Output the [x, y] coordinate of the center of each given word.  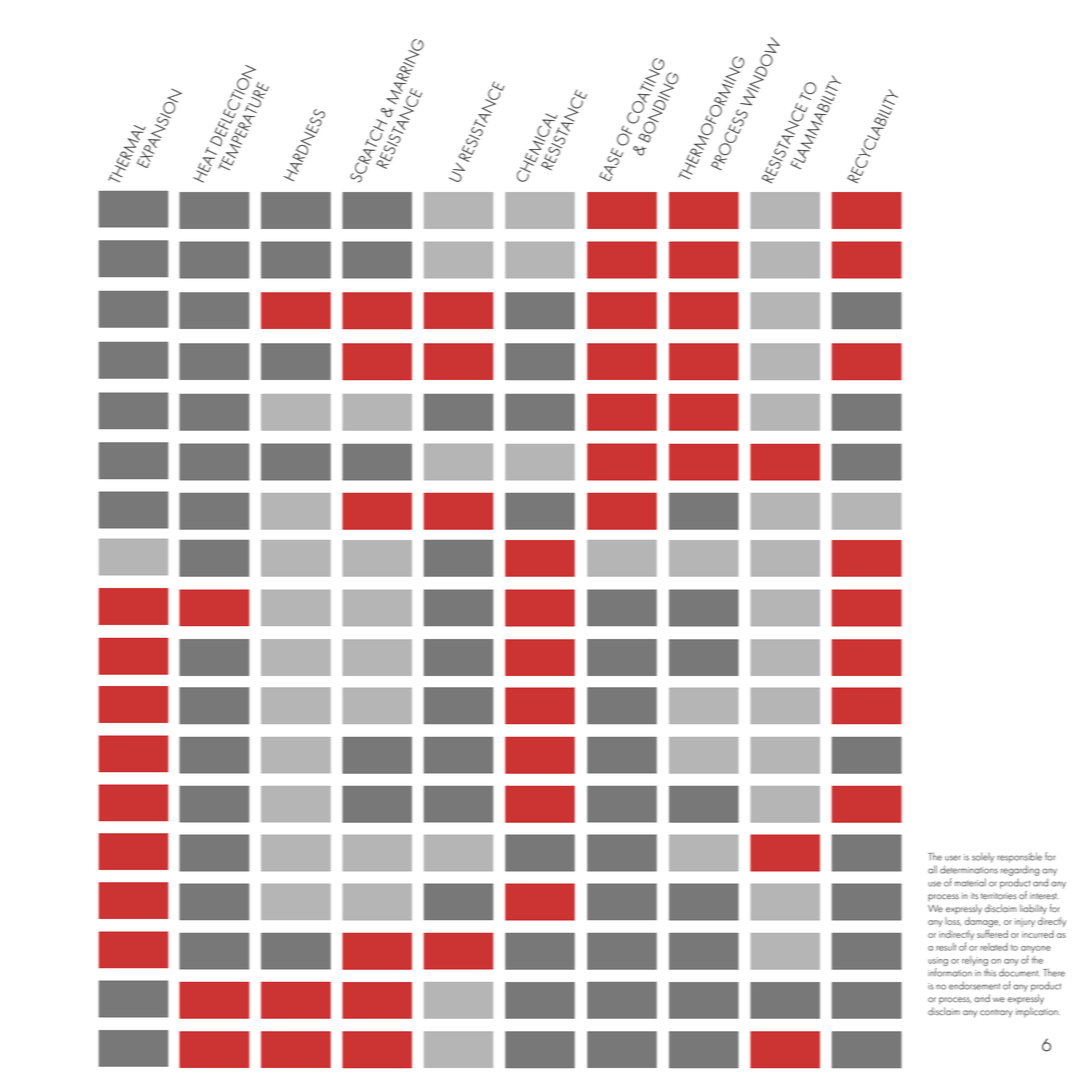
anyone [1036, 951]
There [1054, 972]
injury [1025, 922]
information [950, 972]
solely [983, 857]
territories [999, 896]
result [946, 947]
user [953, 858]
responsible [1019, 857]
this [990, 973]
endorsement [974, 985]
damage [982, 922]
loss [953, 921]
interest [1044, 896]
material [970, 882]
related [994, 947]
